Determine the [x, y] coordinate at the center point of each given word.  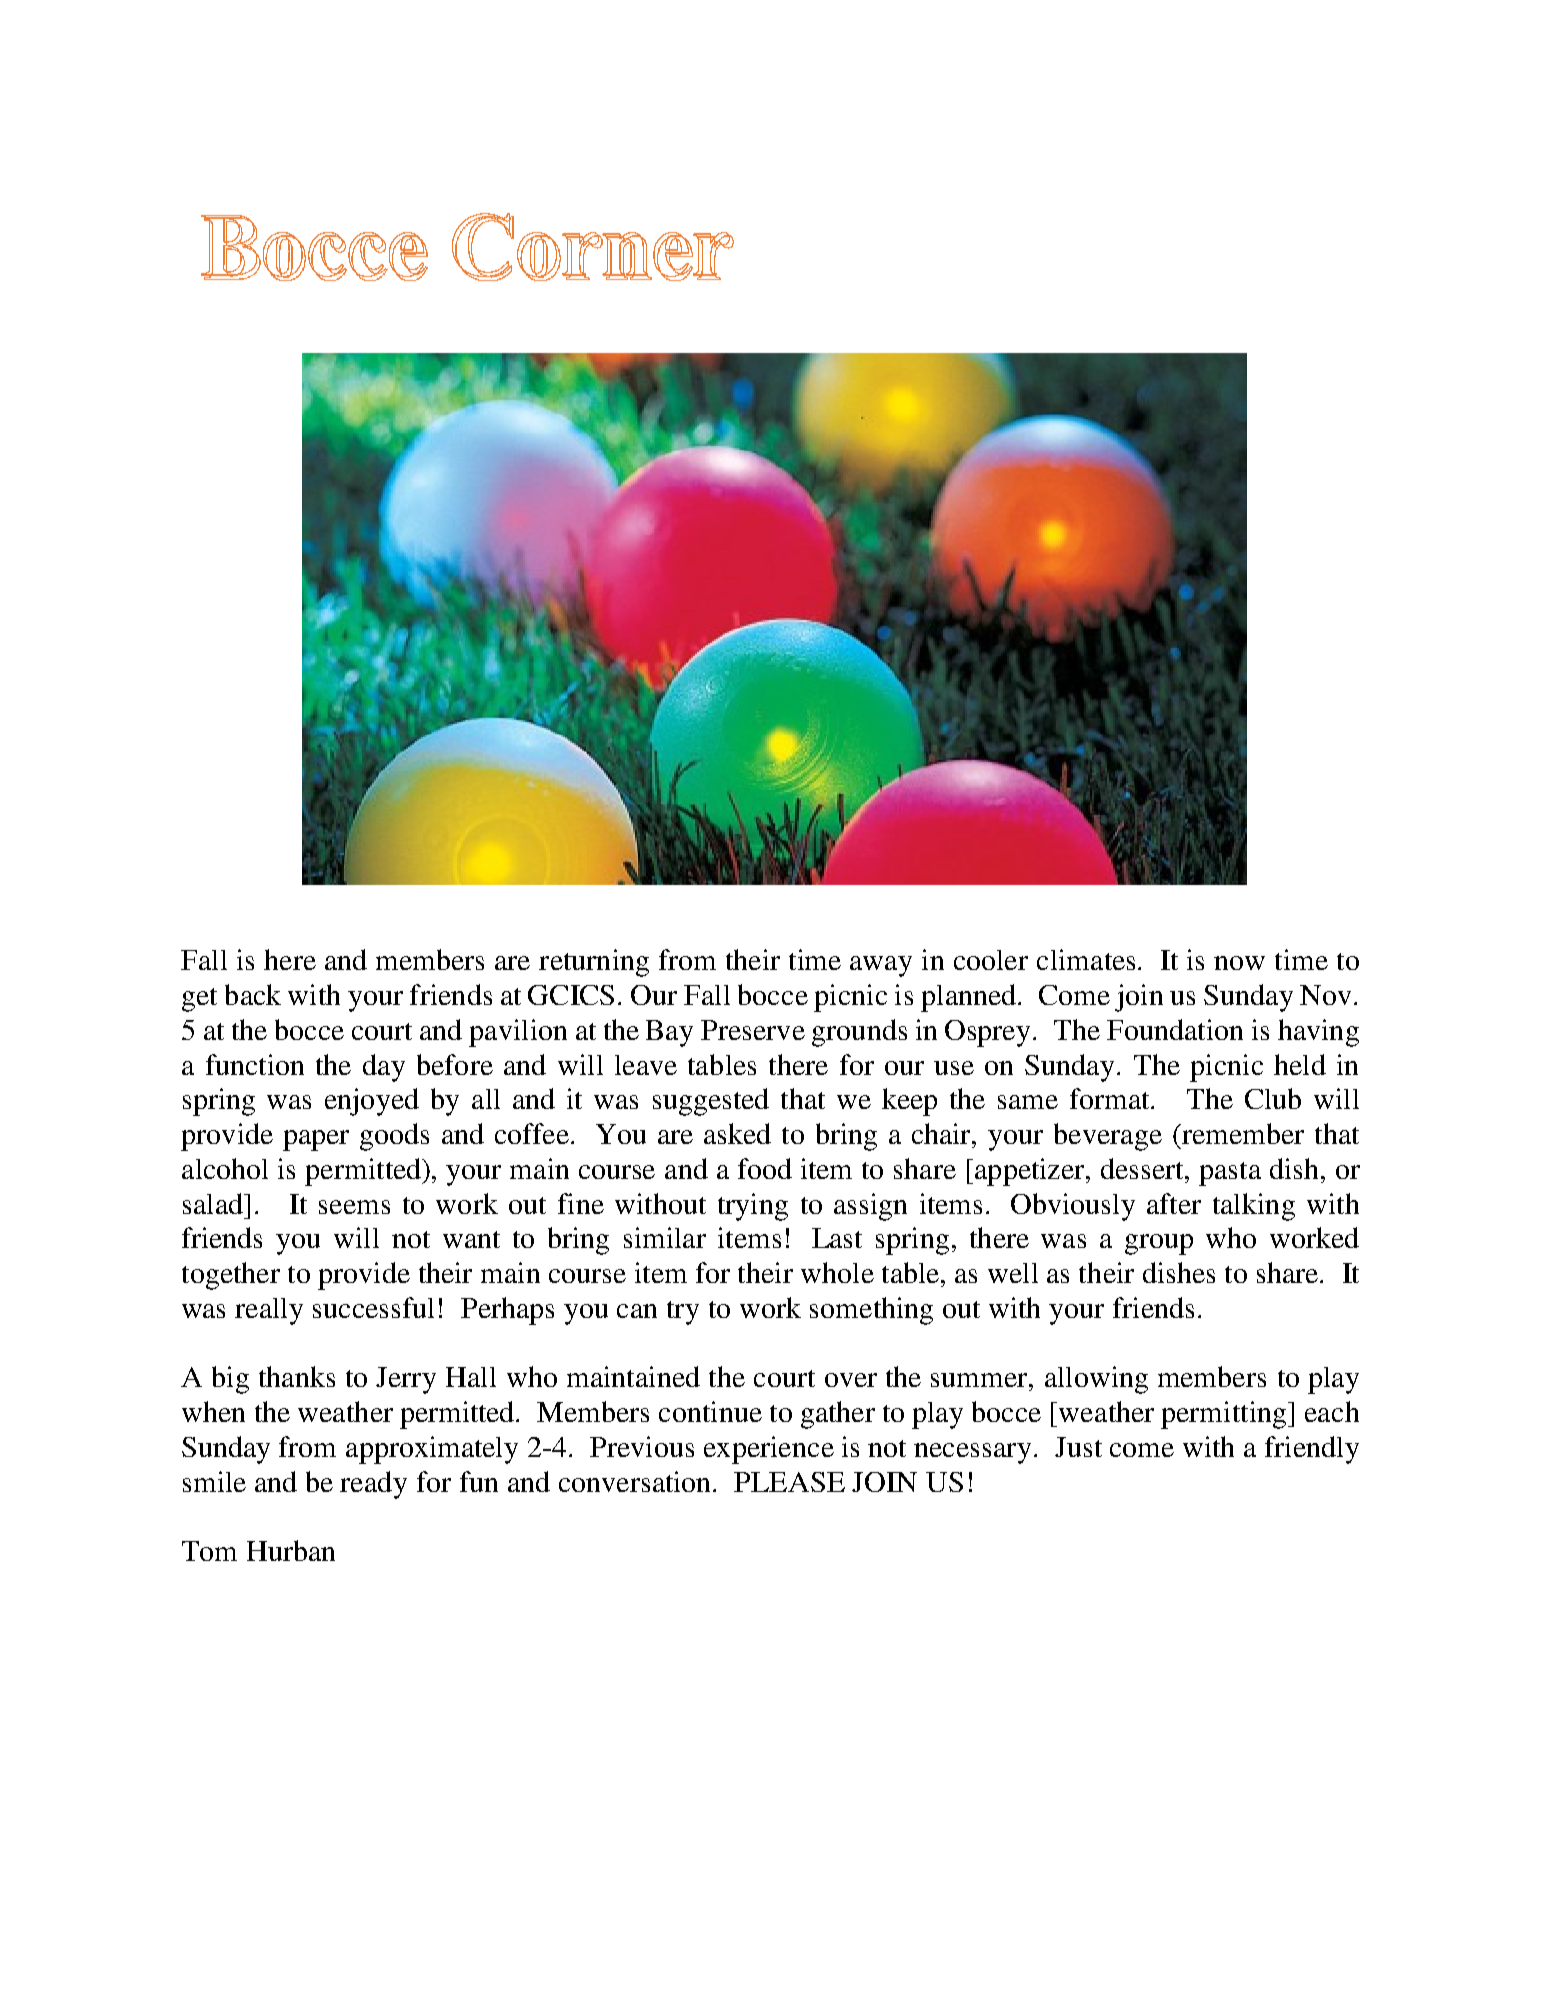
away [881, 966]
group [1159, 1244]
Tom [209, 1551]
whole [837, 1272]
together [231, 1276]
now [1239, 963]
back [253, 994]
